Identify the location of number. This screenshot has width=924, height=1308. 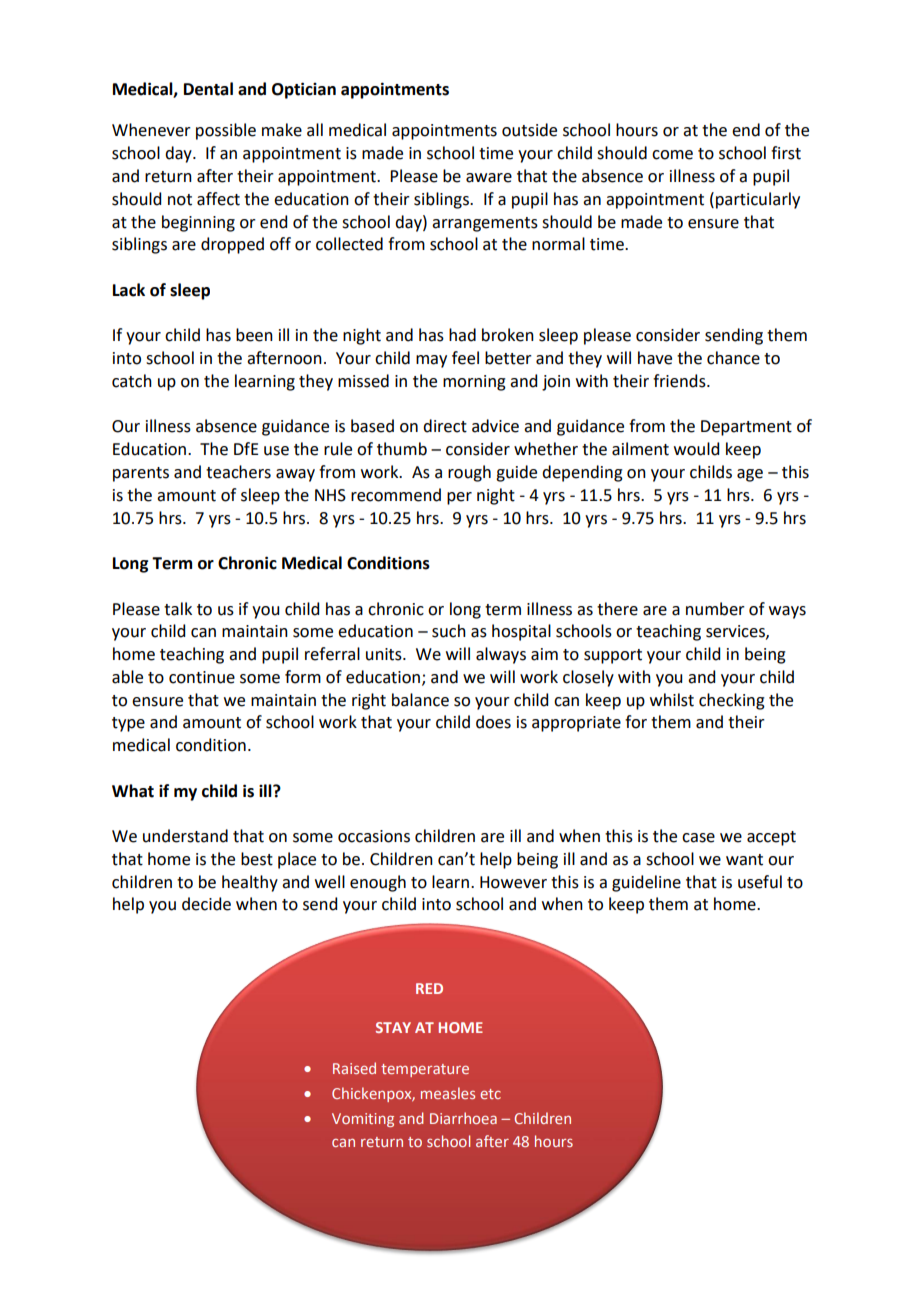
(715, 609).
